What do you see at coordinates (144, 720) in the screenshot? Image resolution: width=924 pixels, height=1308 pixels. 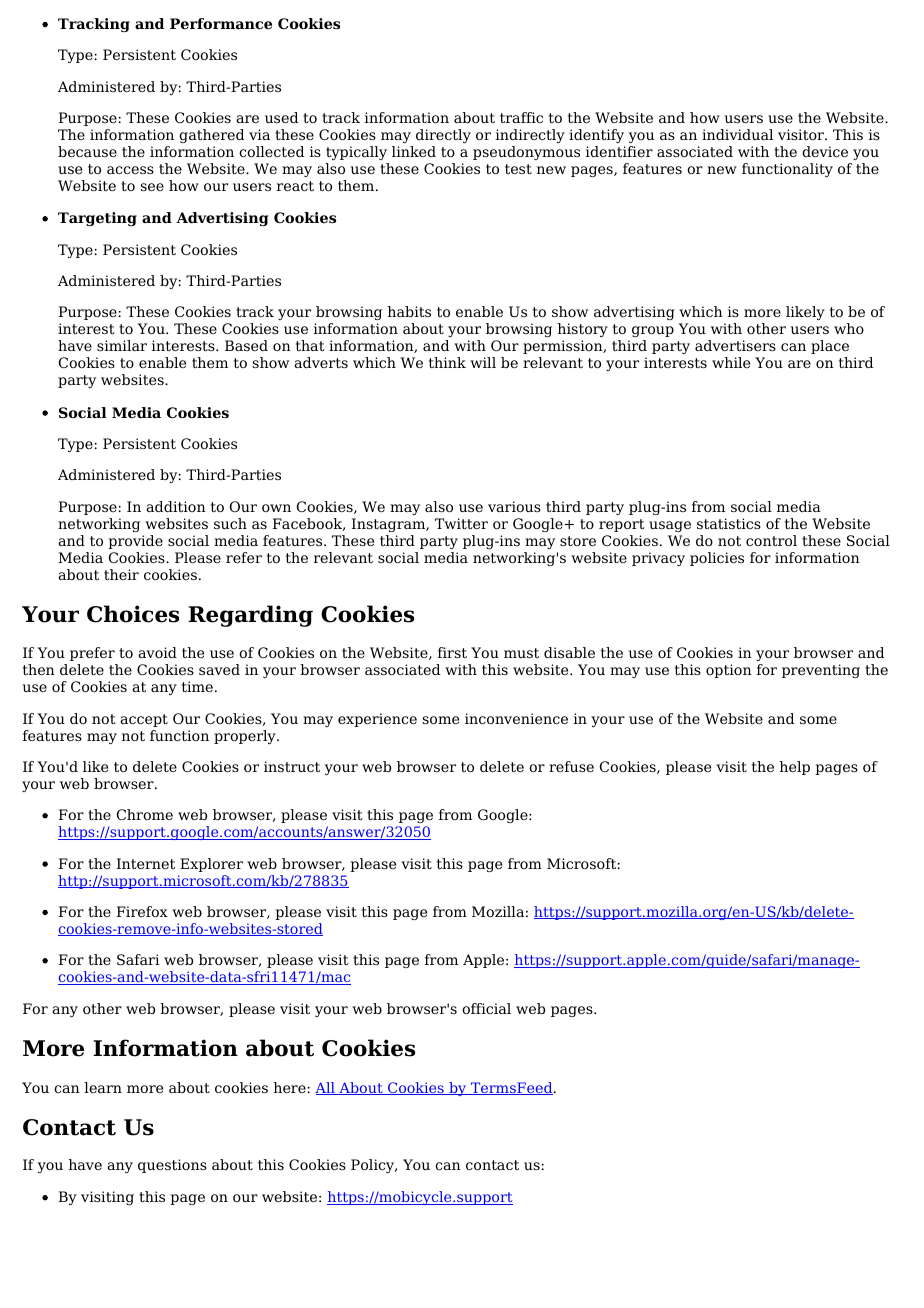 I see `accept` at bounding box center [144, 720].
